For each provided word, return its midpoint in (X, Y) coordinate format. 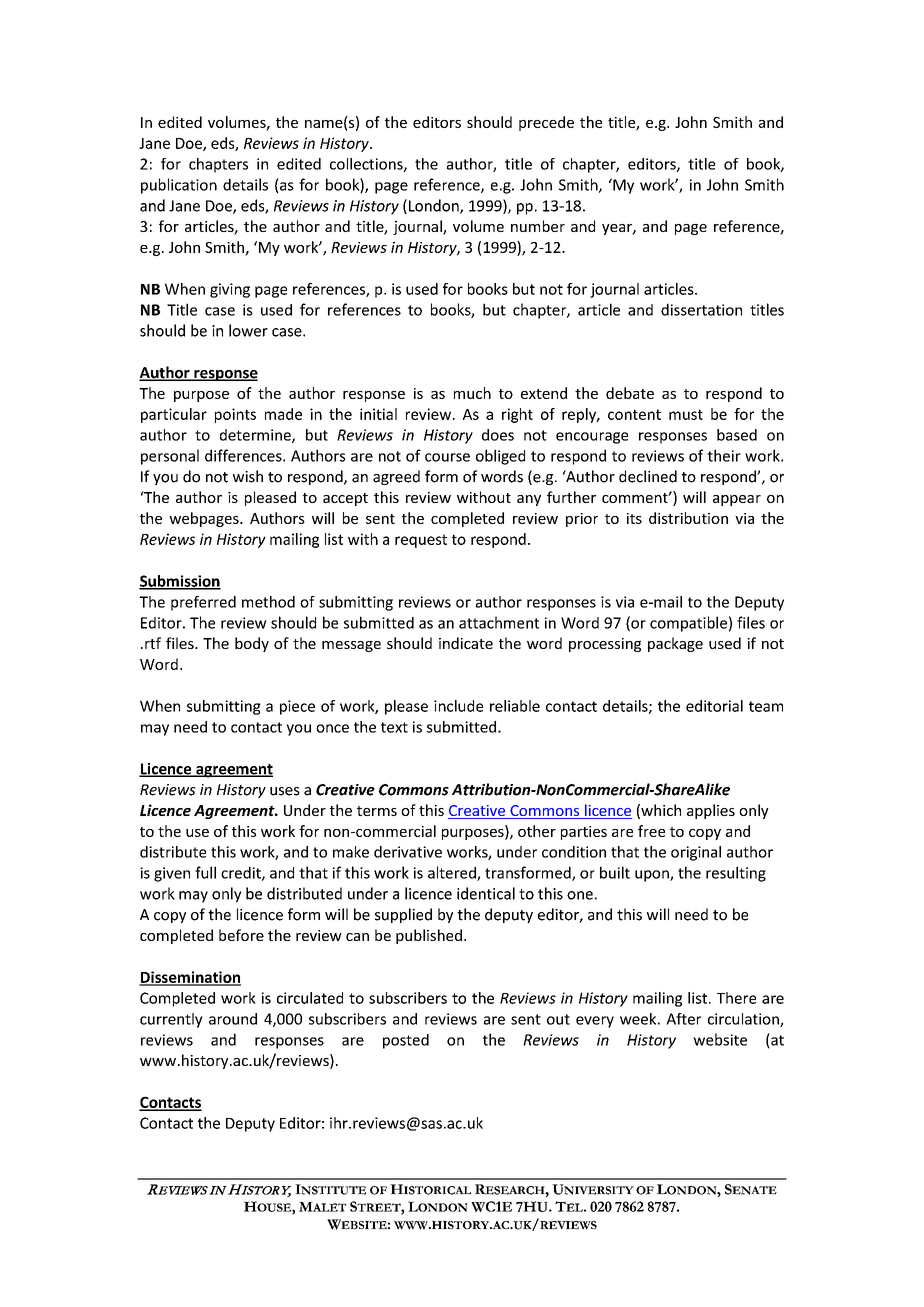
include (458, 706)
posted (406, 1041)
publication (179, 186)
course (447, 457)
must (686, 414)
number (538, 226)
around (233, 1019)
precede (546, 123)
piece (297, 707)
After (683, 1019)
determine (256, 436)
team (766, 706)
